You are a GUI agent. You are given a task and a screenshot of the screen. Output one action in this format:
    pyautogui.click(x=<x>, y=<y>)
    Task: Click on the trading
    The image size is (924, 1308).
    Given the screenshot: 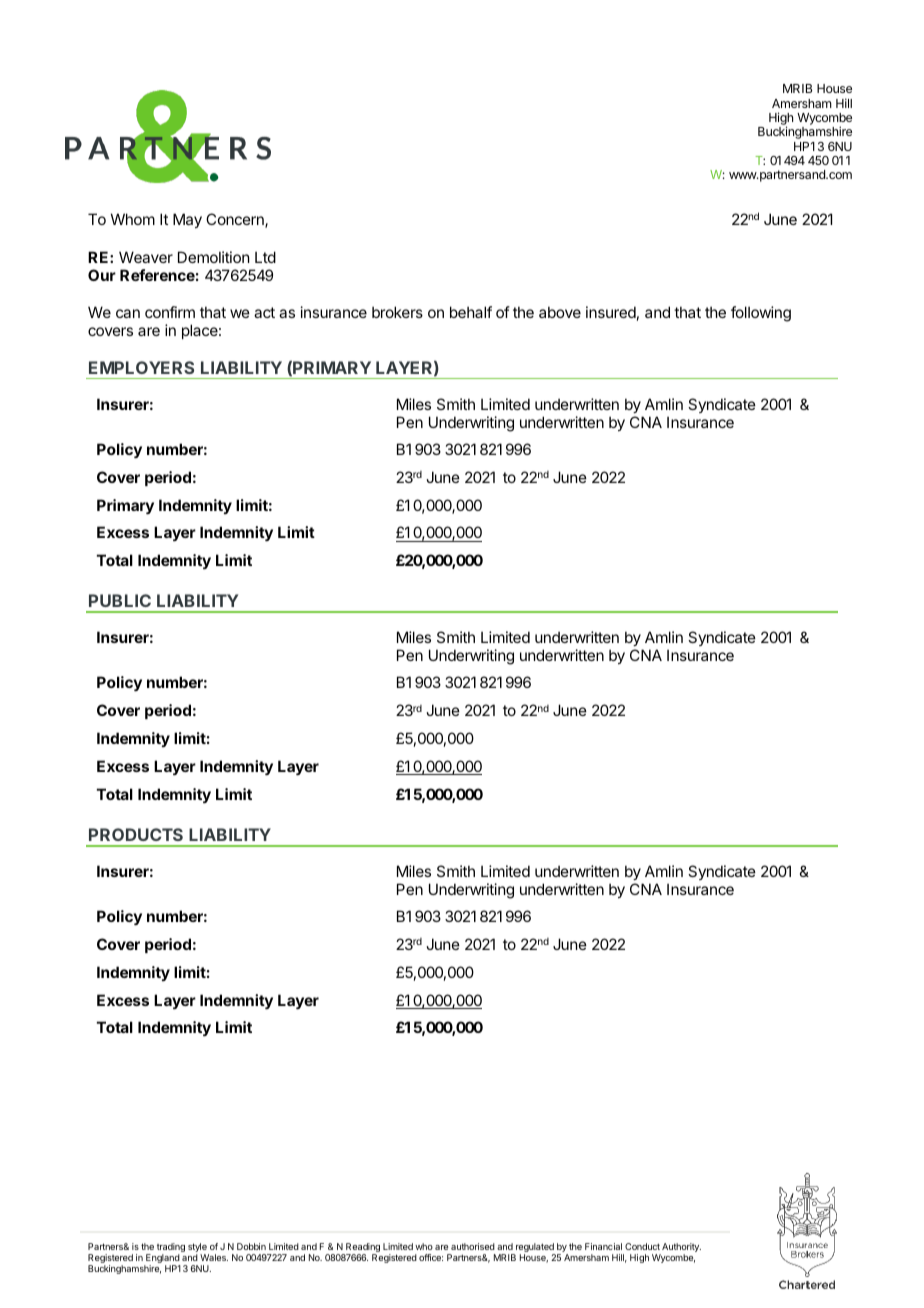 What is the action you would take?
    pyautogui.click(x=171, y=1249)
